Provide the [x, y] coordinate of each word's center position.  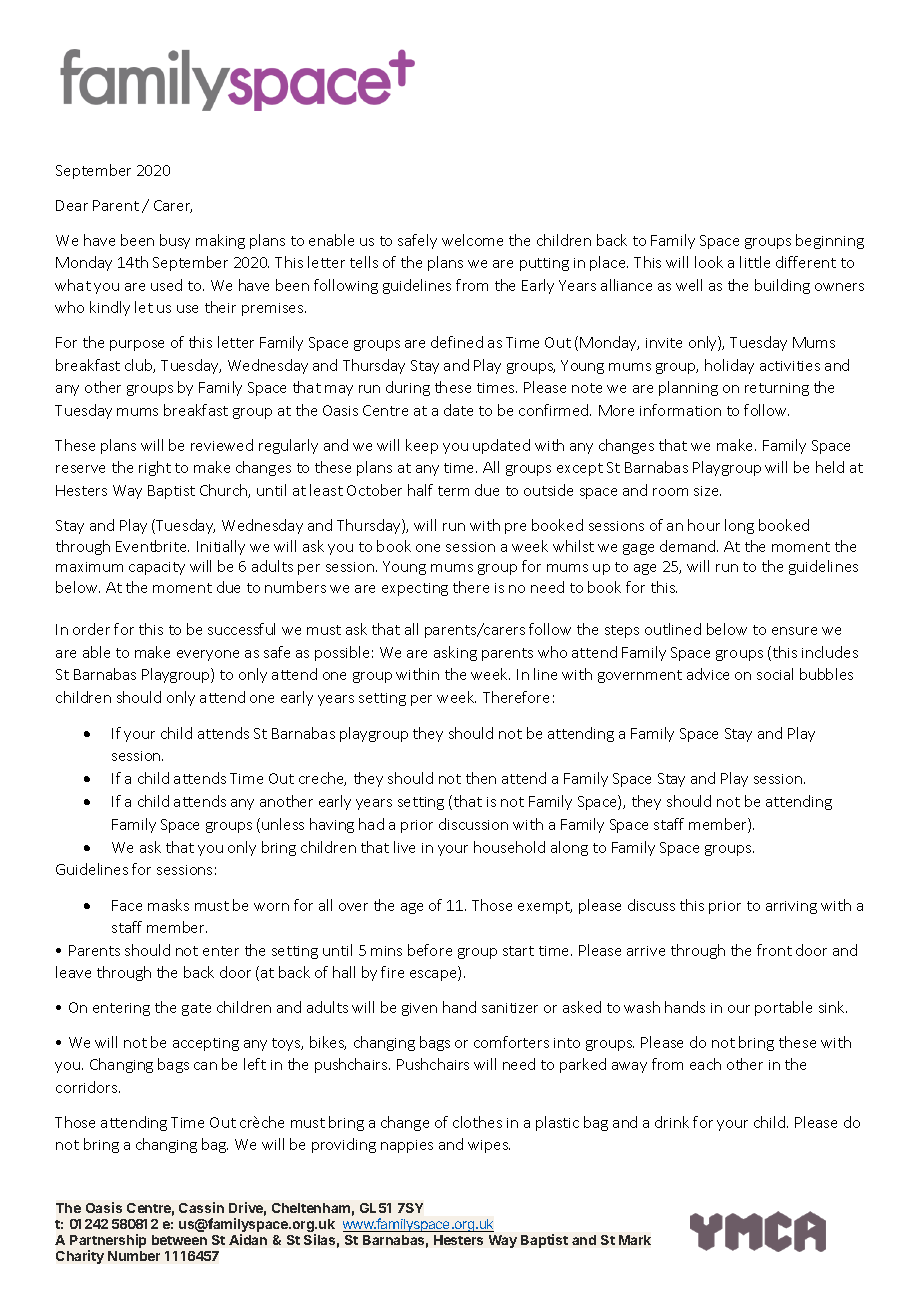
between [179, 1240]
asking [455, 653]
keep [422, 446]
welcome [472, 240]
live [404, 847]
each [705, 1064]
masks [168, 905]
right [155, 468]
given [419, 1009]
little [755, 262]
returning [777, 389]
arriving [791, 907]
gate [196, 1009]
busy [175, 241]
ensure [794, 631]
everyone [208, 655]
